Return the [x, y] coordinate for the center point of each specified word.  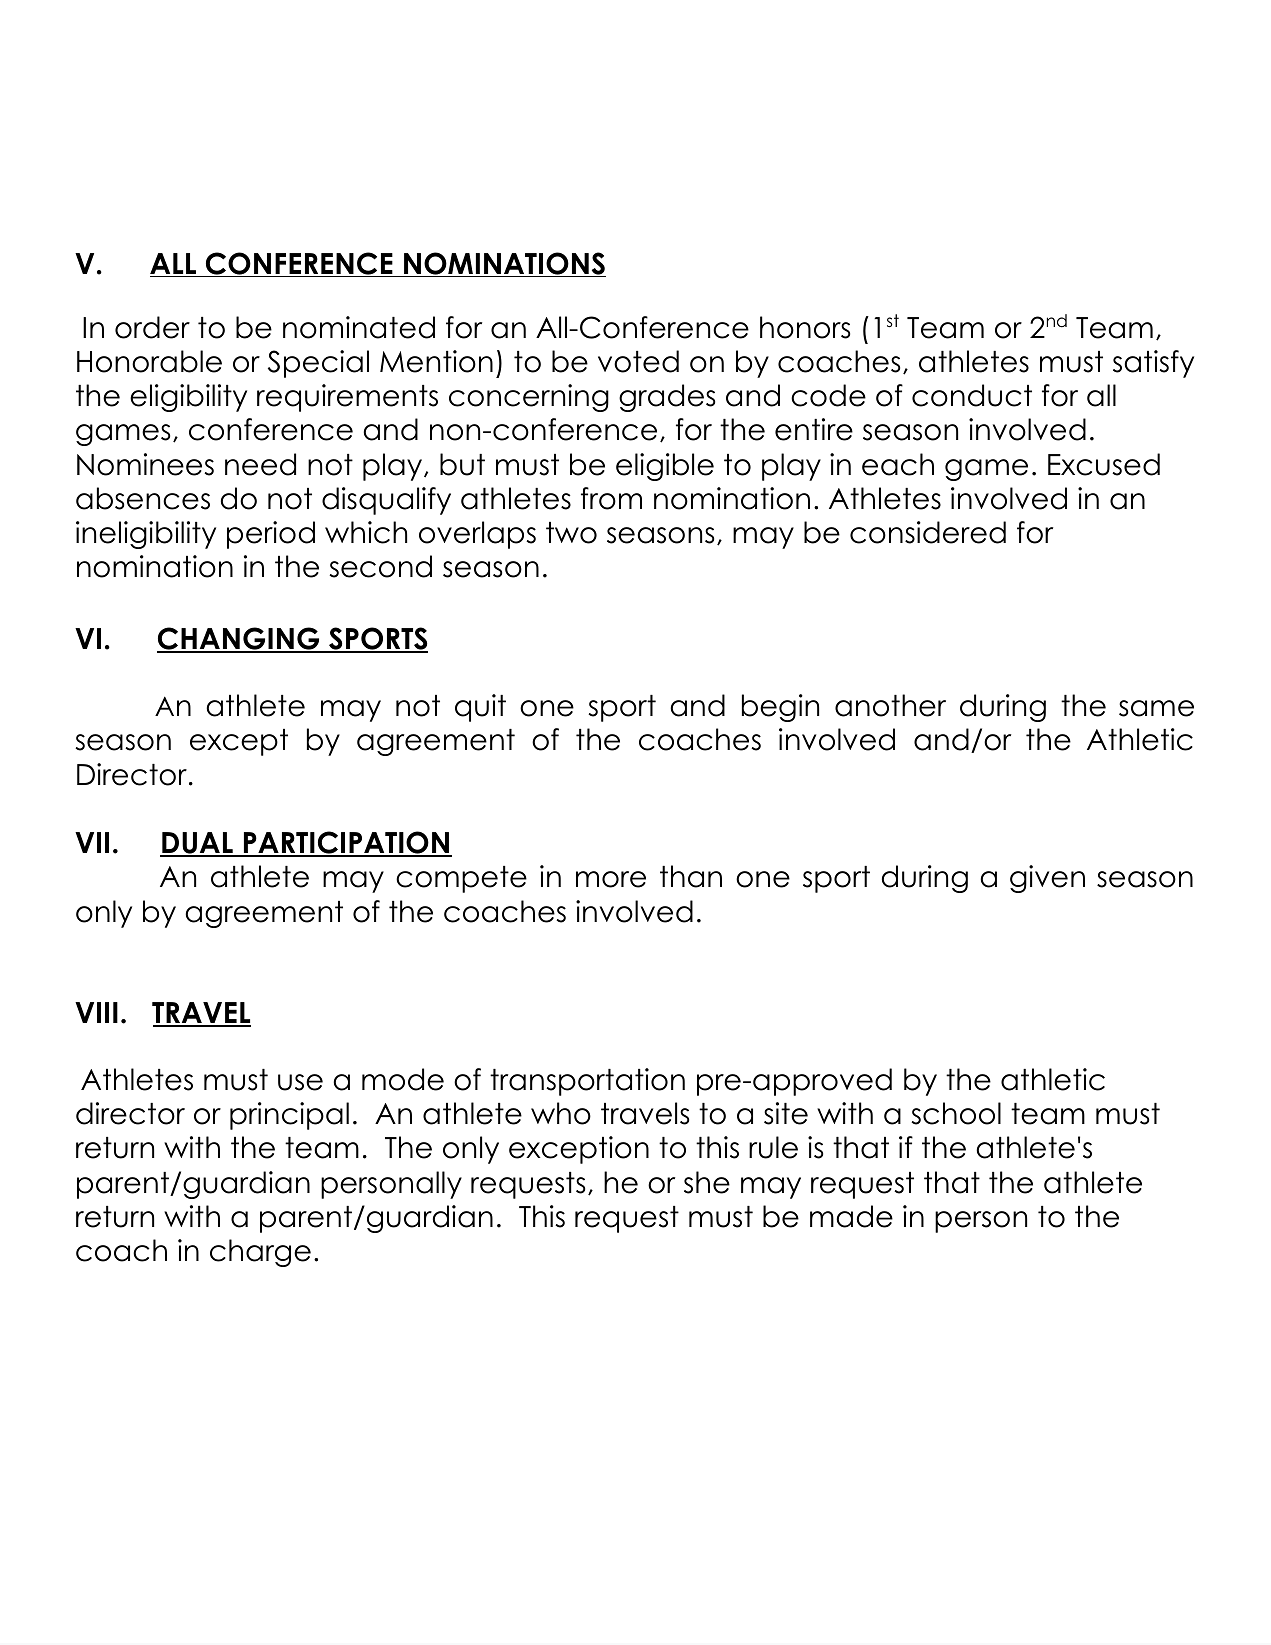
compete [461, 879]
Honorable [149, 361]
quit [480, 708]
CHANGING [239, 640]
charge [260, 1253]
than [691, 876]
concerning [529, 398]
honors [805, 327]
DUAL [197, 844]
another [890, 705]
